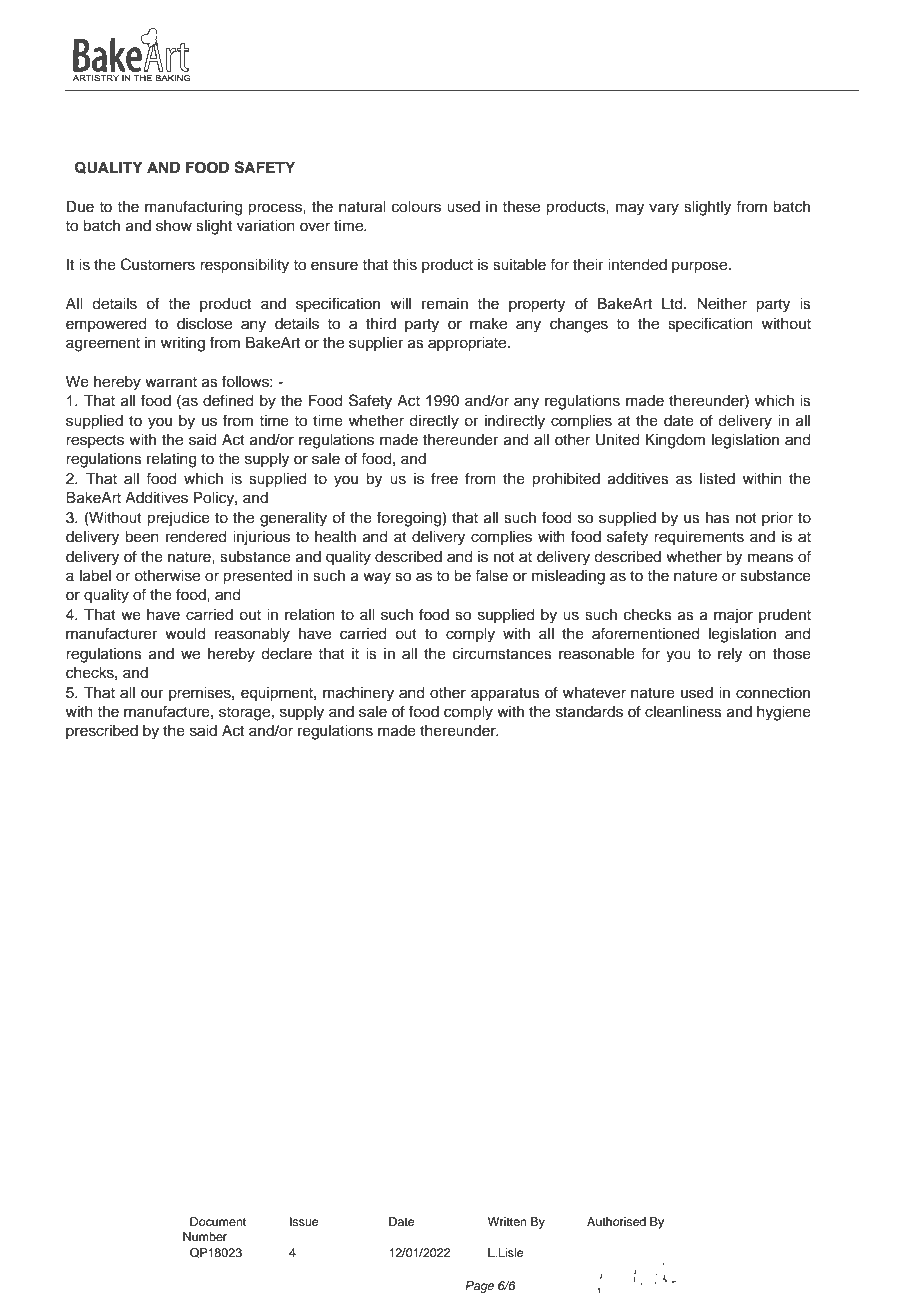 This page has width=924, height=1308. What do you see at coordinates (404, 265) in the page?
I see `this` at bounding box center [404, 265].
